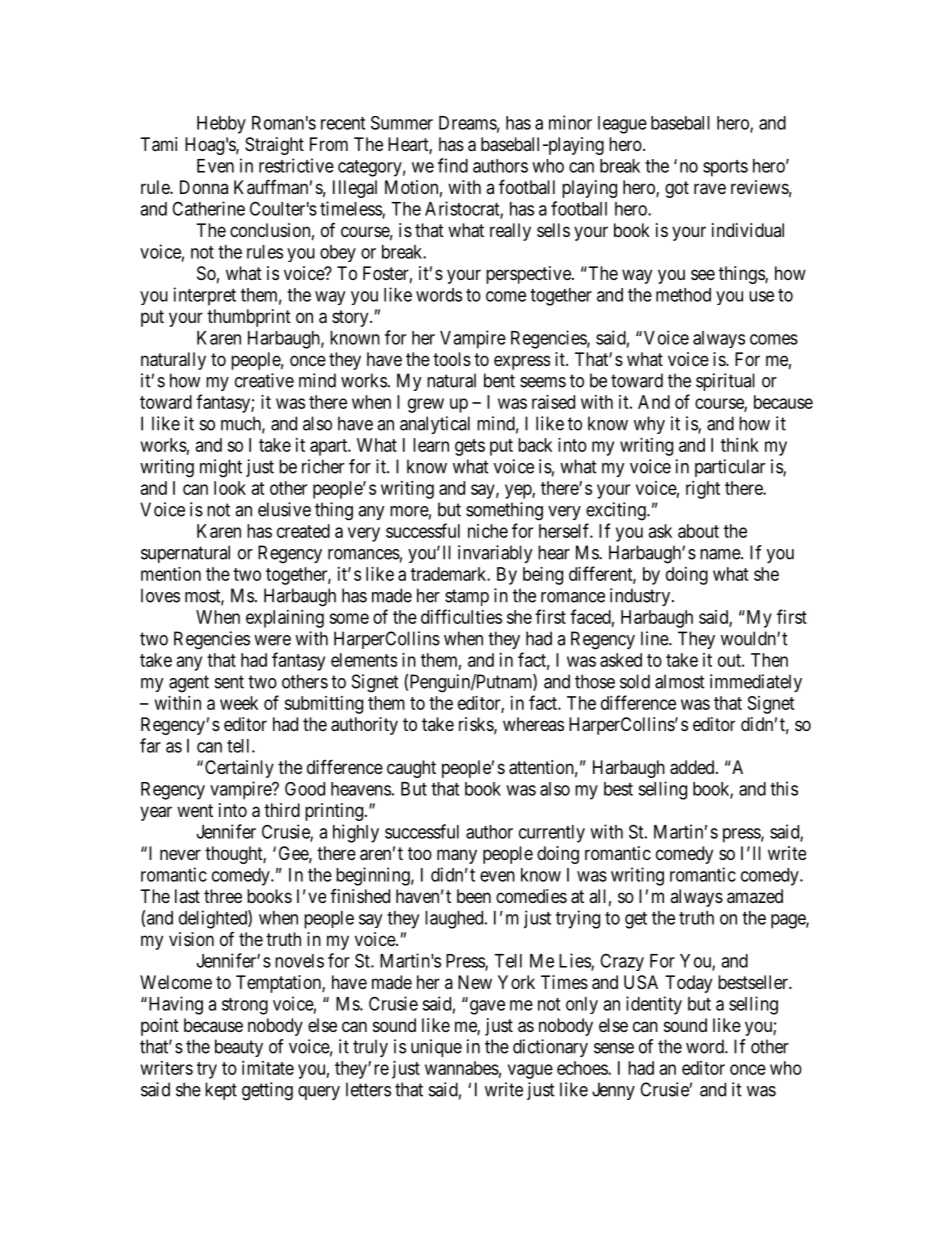 The height and width of the screenshot is (1233, 952). Describe the element at coordinates (730, 468) in the screenshot. I see `particular` at that location.
